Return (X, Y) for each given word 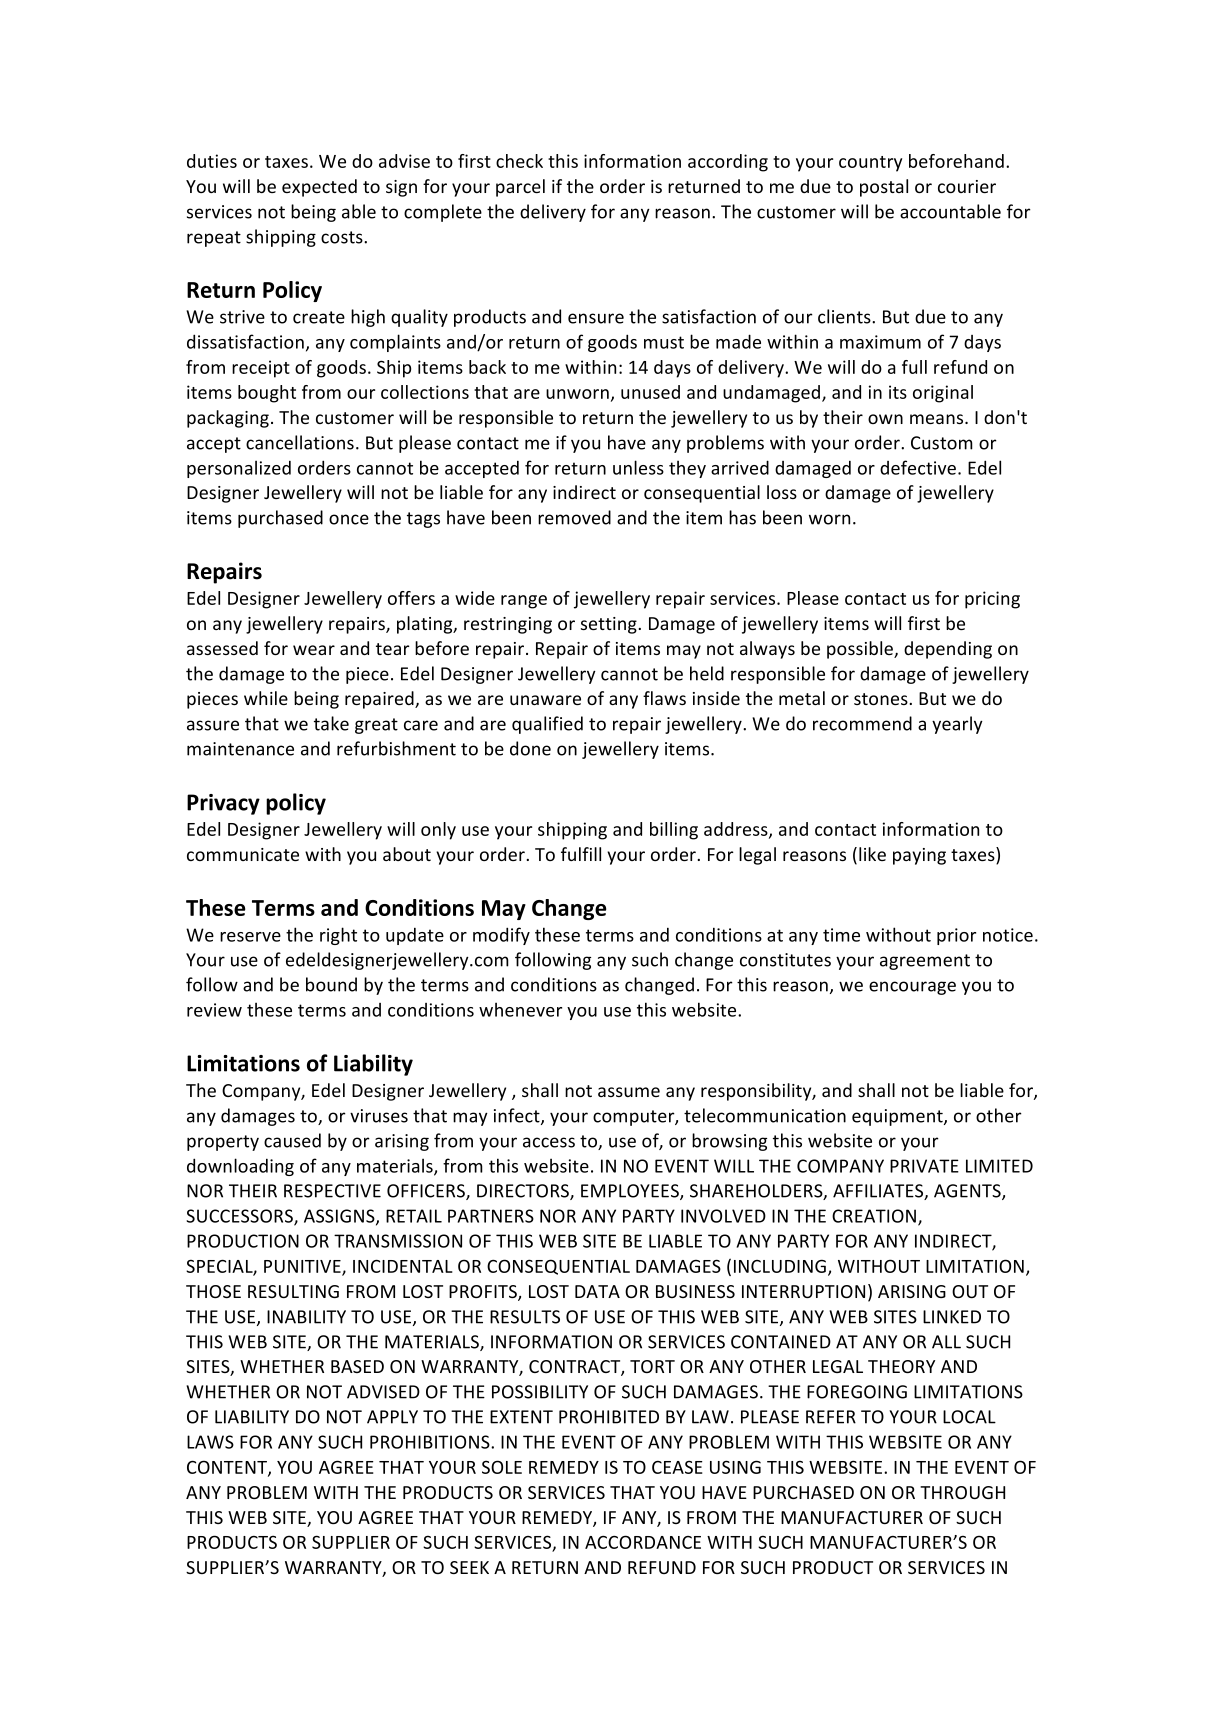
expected (319, 188)
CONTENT (228, 1468)
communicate (243, 854)
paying (919, 856)
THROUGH (962, 1492)
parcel (520, 188)
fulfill (581, 854)
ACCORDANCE (643, 1542)
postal (884, 188)
